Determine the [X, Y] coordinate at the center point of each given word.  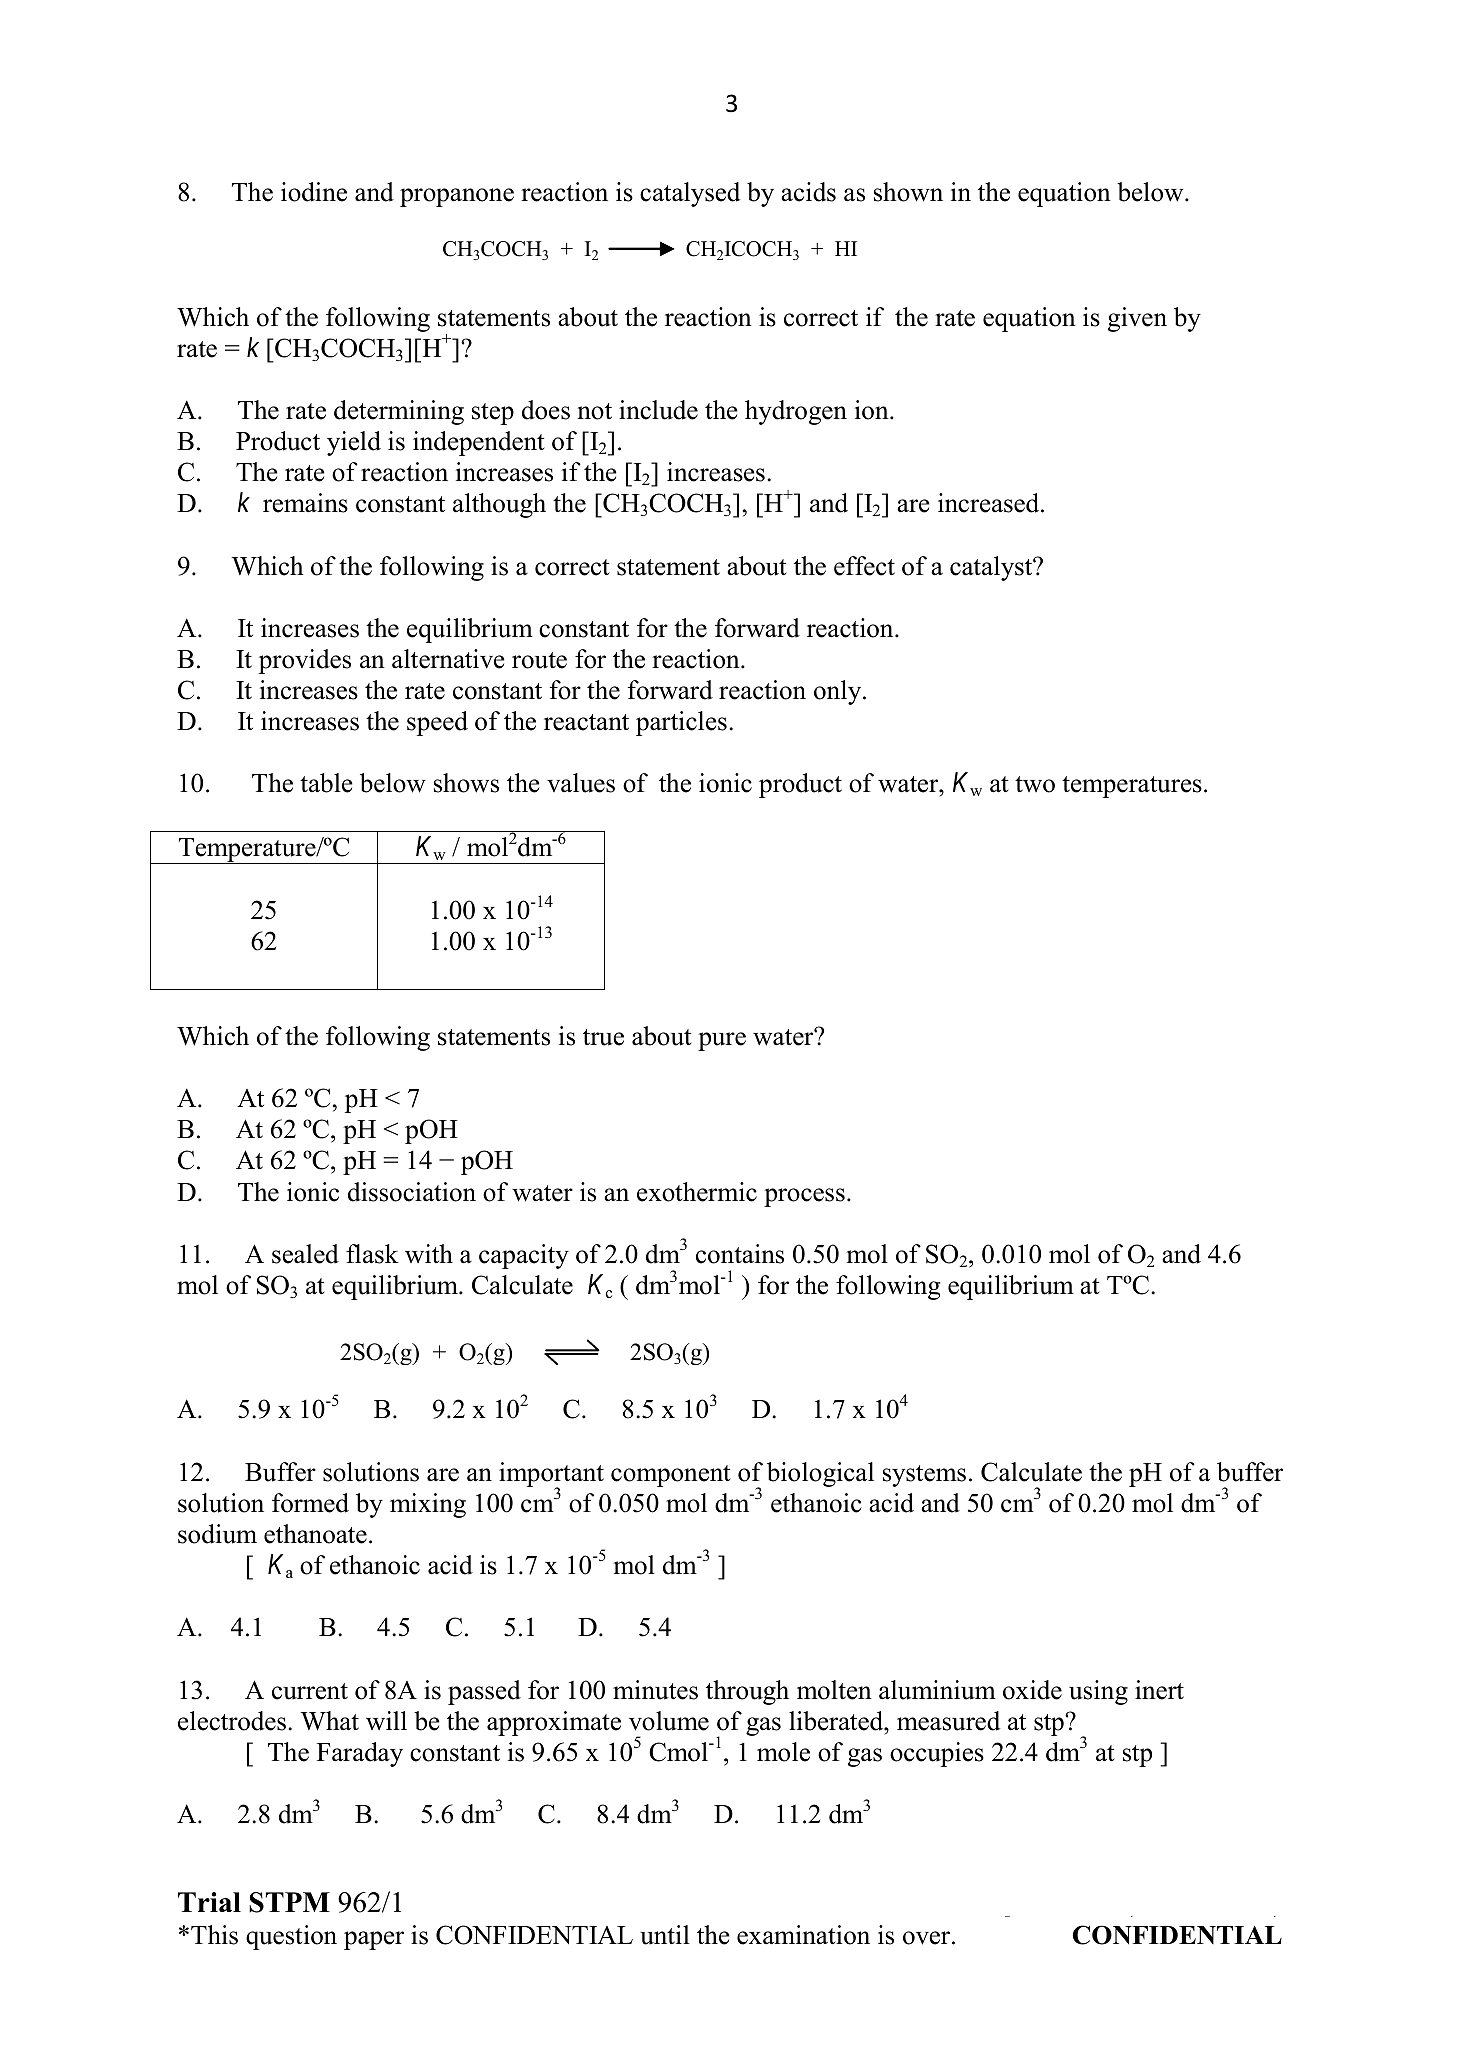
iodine [314, 192]
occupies [937, 1754]
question [291, 1937]
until [665, 1935]
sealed [305, 1254]
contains [740, 1254]
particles [681, 723]
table [326, 783]
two [1035, 784]
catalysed [690, 194]
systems [924, 1476]
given [1137, 319]
